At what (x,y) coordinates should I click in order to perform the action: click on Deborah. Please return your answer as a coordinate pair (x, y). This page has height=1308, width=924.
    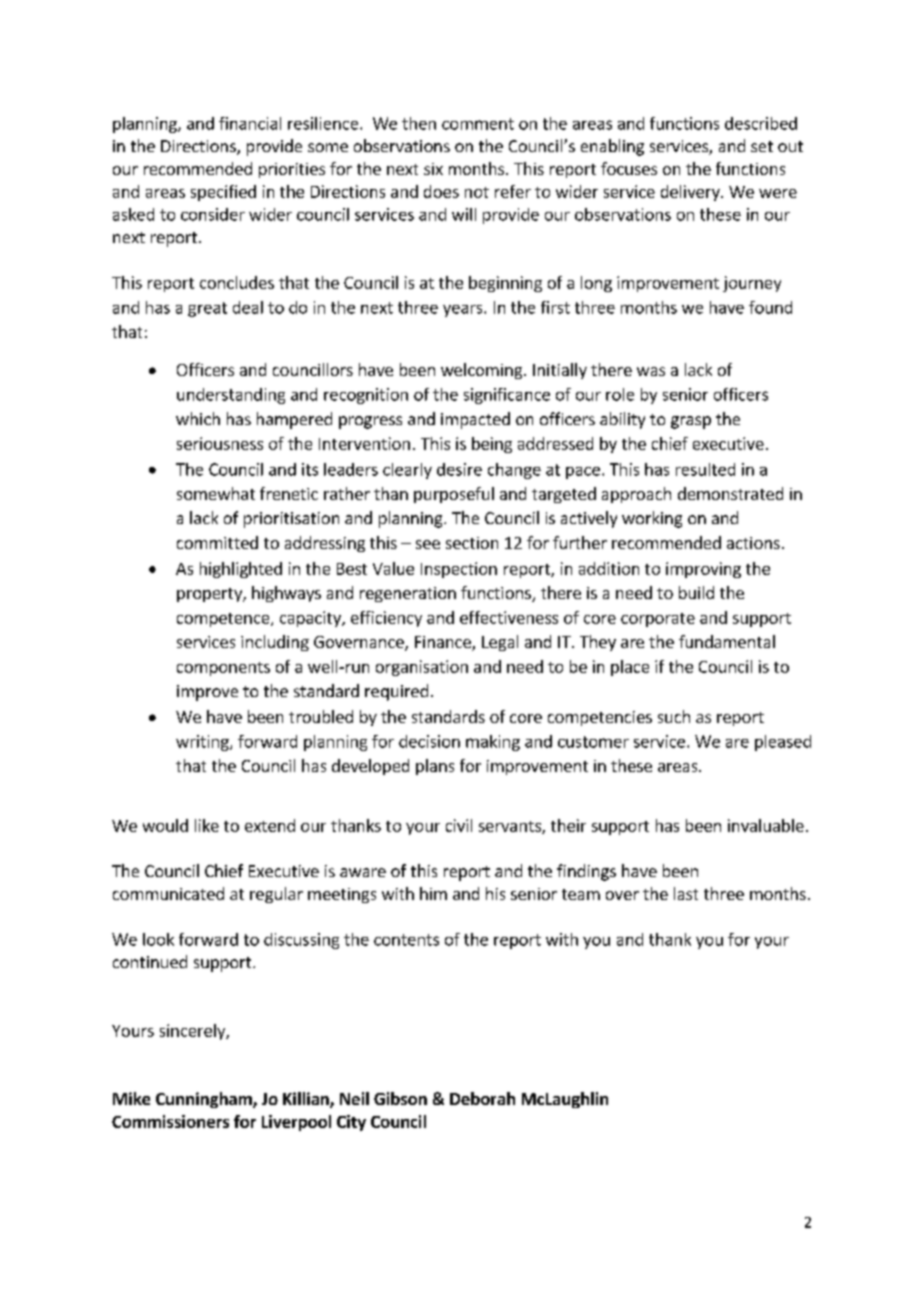
    Looking at the image, I should click on (482, 1098).
